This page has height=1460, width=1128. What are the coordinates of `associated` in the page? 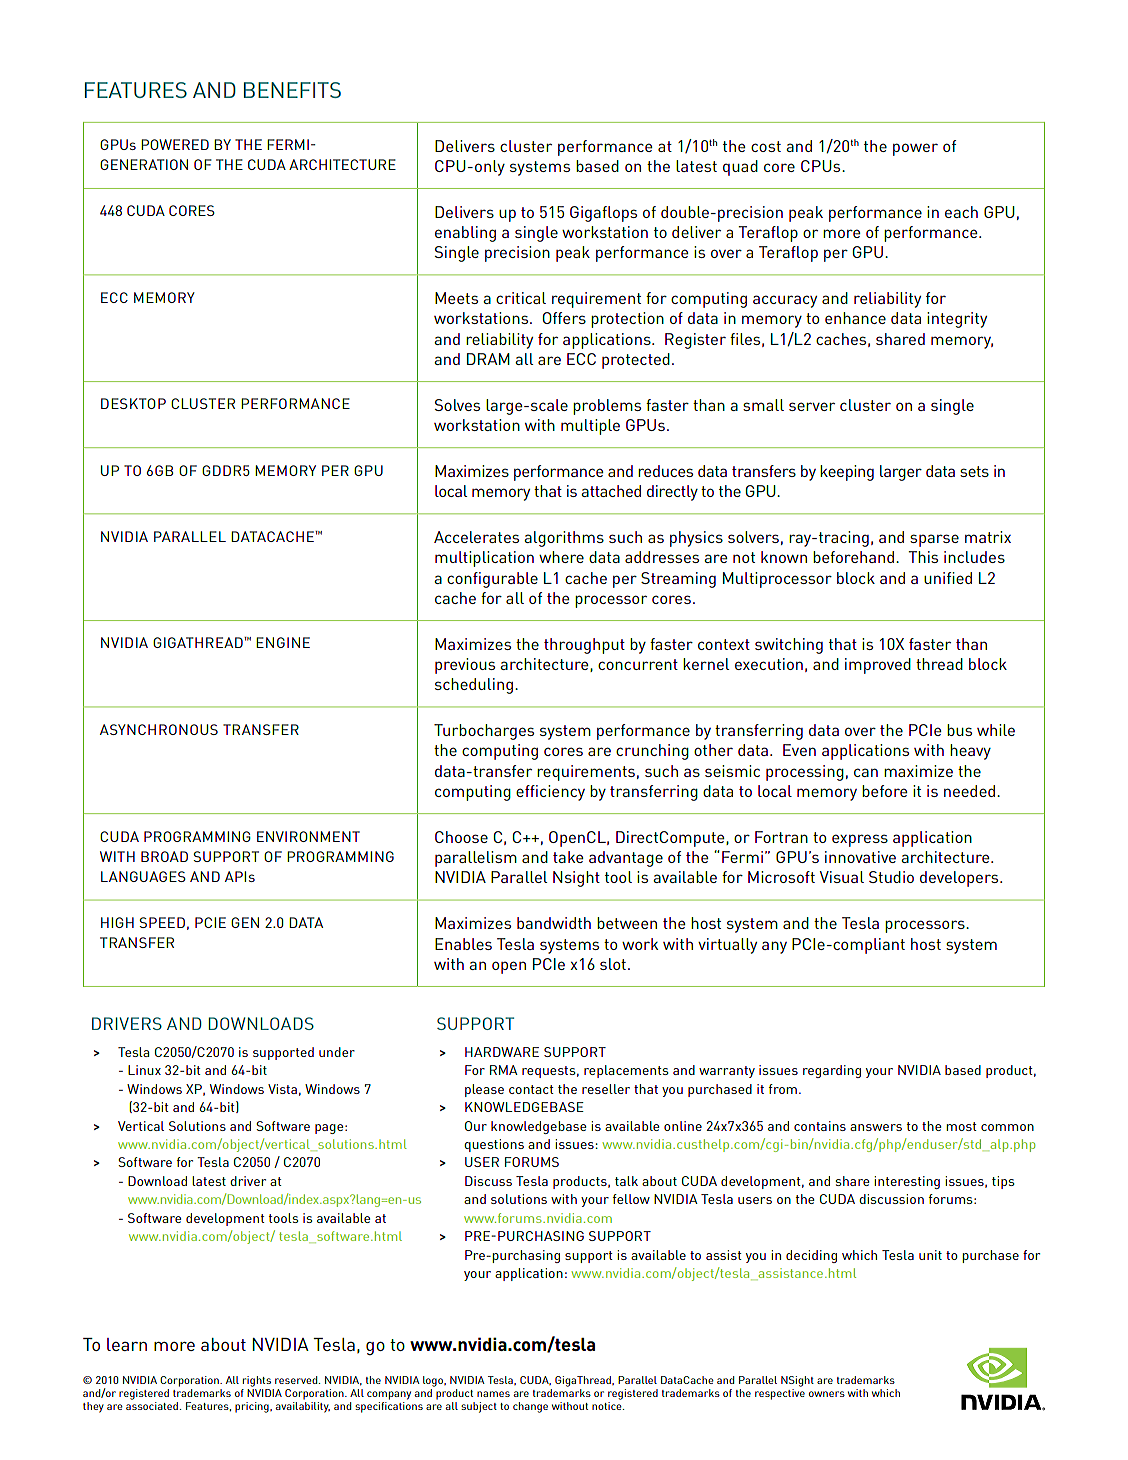 It's located at (152, 1406).
